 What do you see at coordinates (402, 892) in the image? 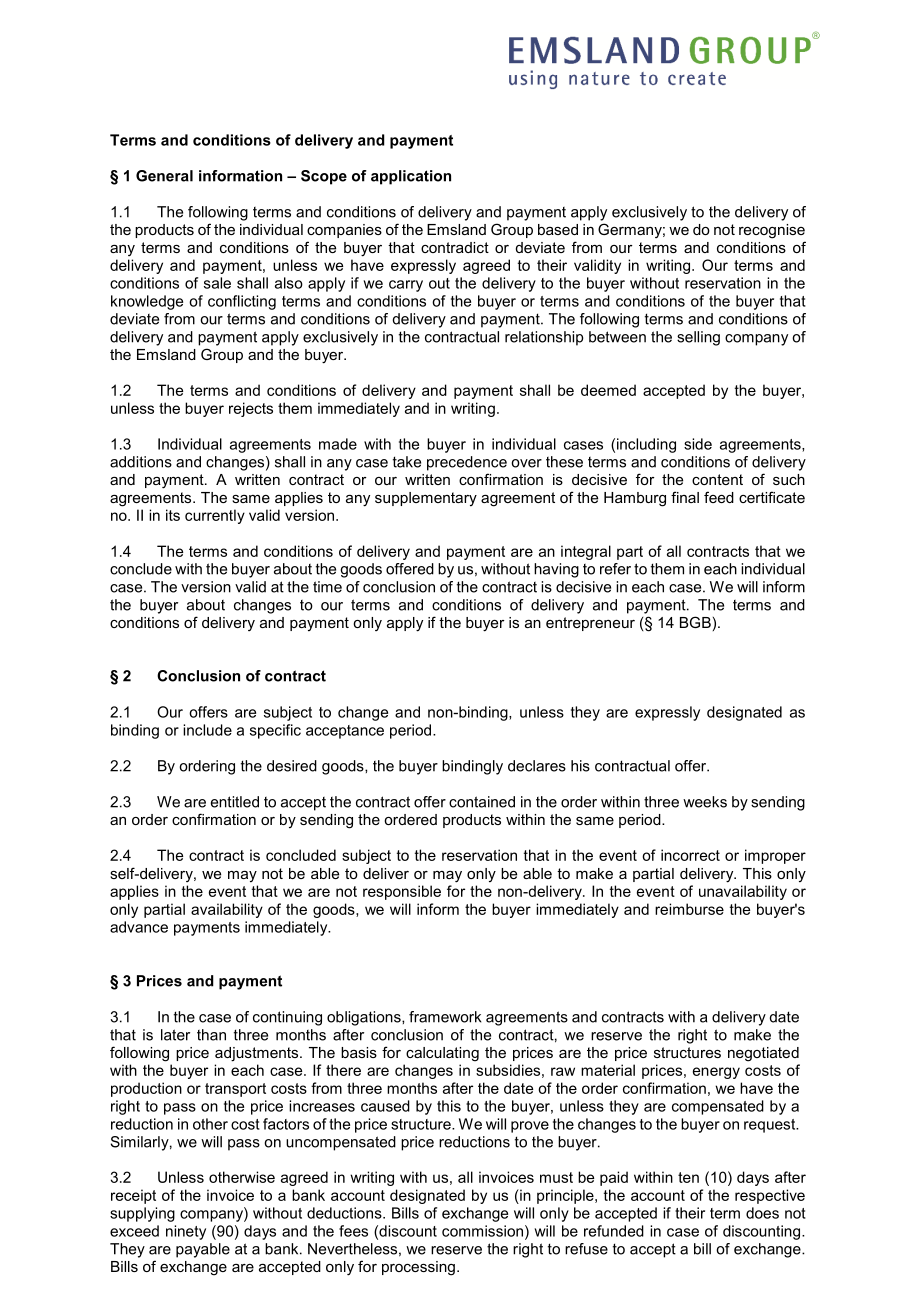
I see `responsible` at bounding box center [402, 892].
